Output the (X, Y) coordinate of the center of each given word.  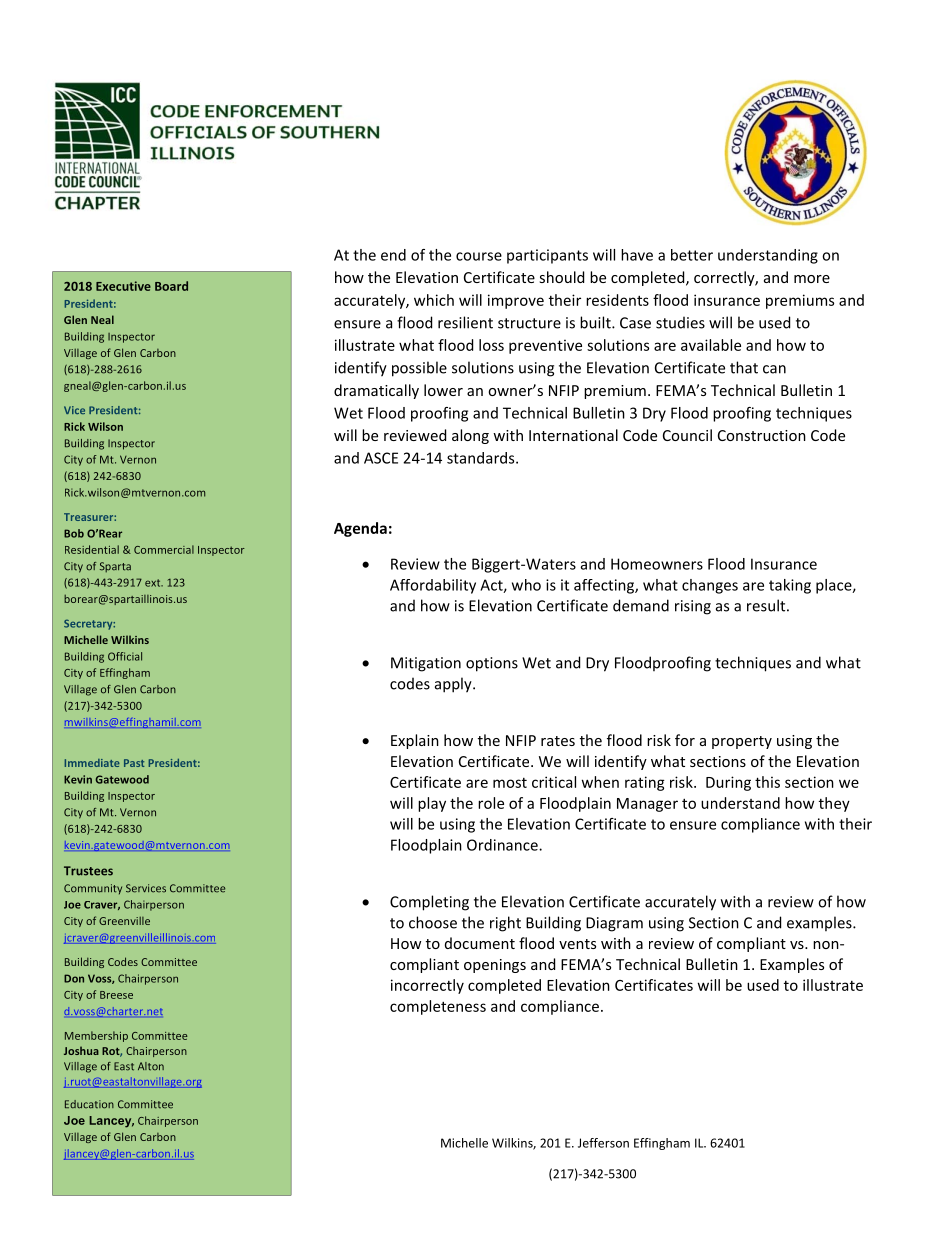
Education (89, 1104)
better (692, 255)
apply (454, 685)
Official (125, 656)
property (742, 742)
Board (171, 286)
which (434, 300)
